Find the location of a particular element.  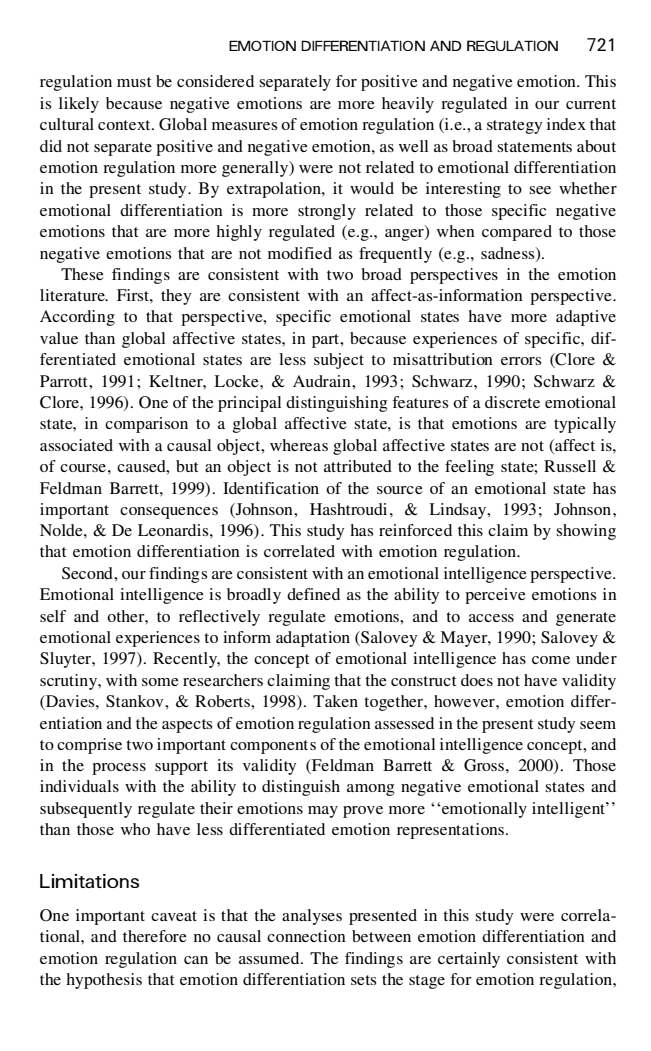

come is located at coordinates (551, 660).
